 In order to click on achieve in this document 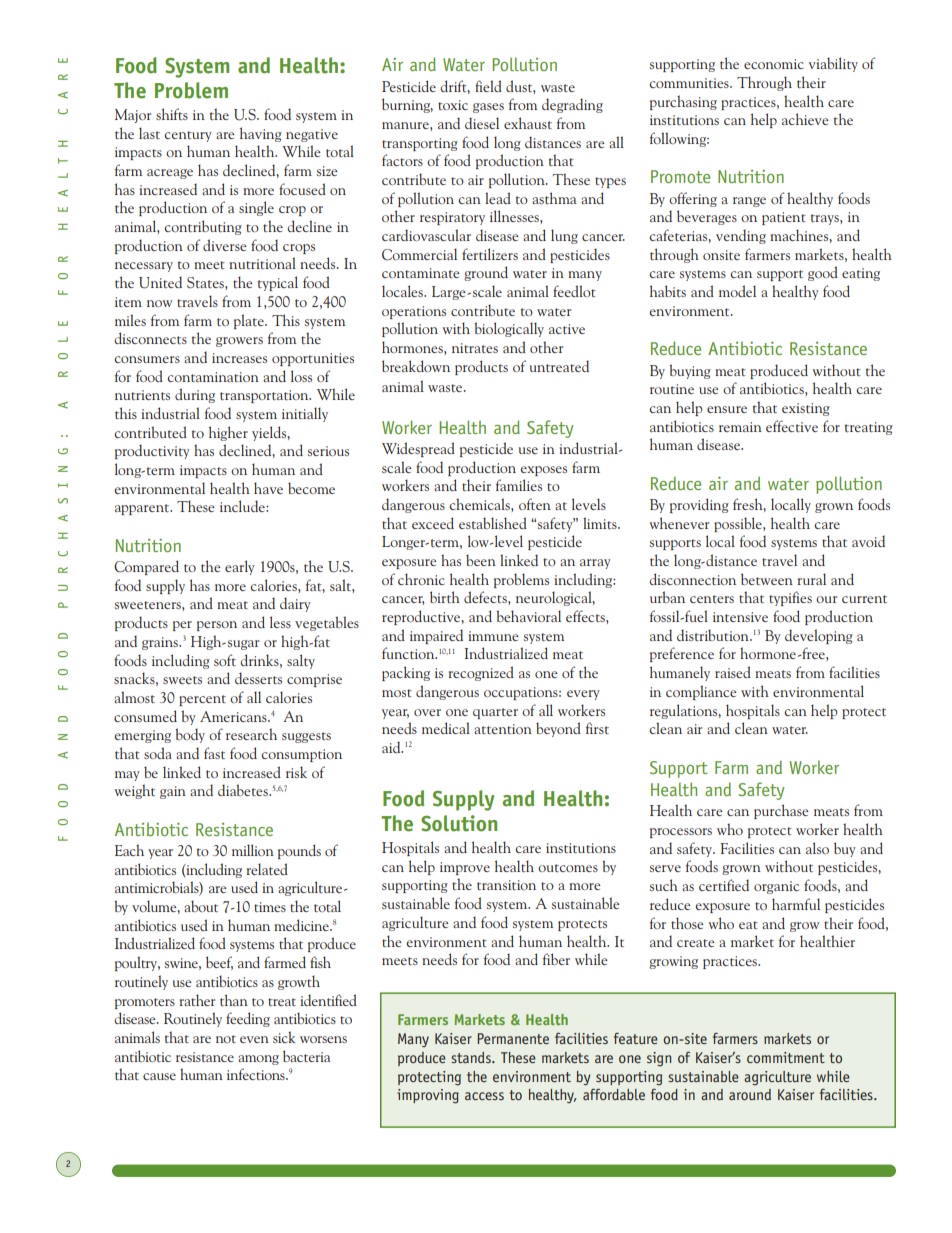, I will do `click(805, 119)`.
